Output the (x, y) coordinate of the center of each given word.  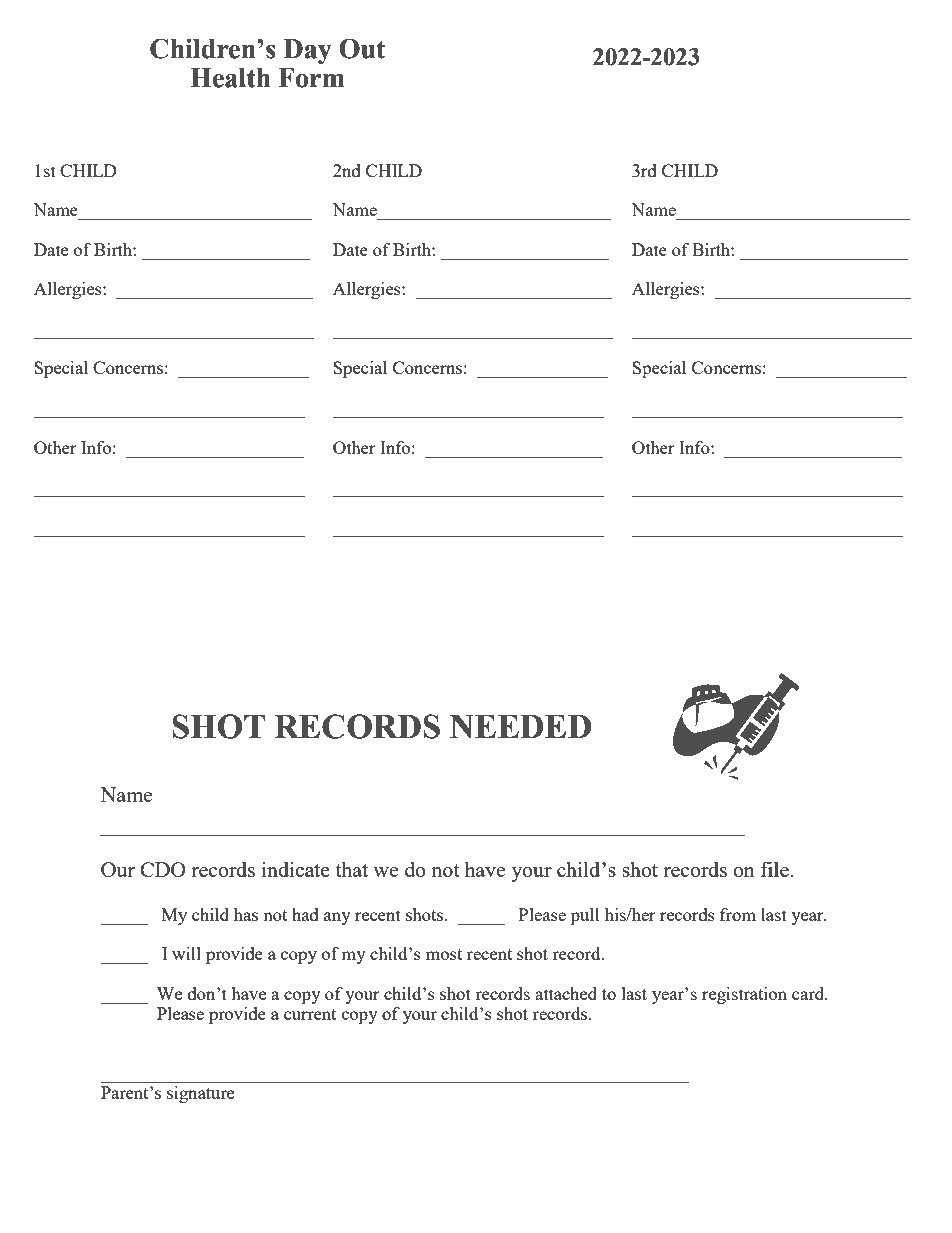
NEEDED (520, 727)
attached (566, 993)
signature (200, 1094)
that (351, 869)
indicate (296, 869)
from (738, 914)
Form (311, 78)
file (774, 869)
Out (362, 48)
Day (308, 51)
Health (230, 78)
